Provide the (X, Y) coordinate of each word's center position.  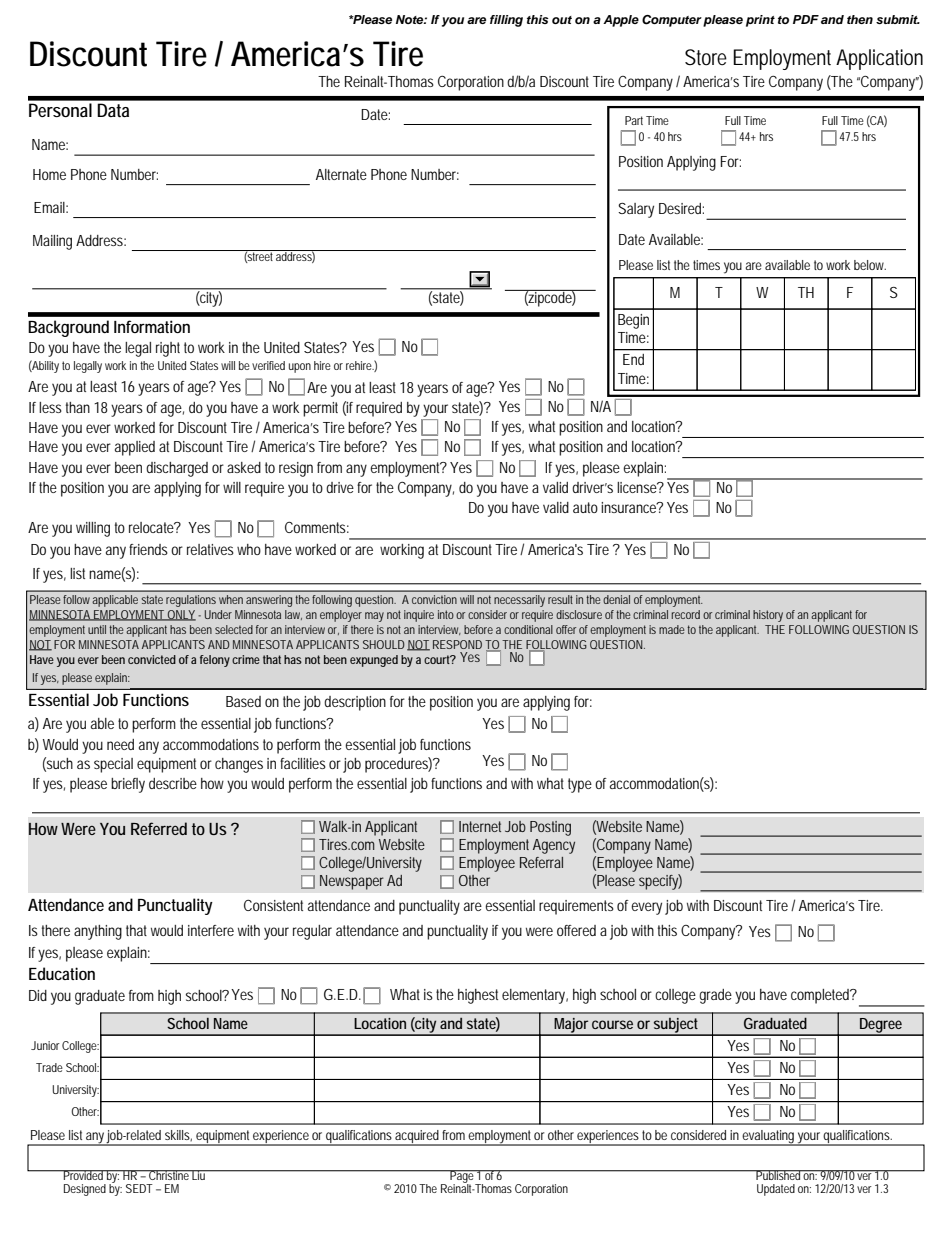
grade (715, 996)
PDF (806, 19)
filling (506, 21)
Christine (169, 1175)
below (870, 265)
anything (98, 932)
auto (585, 507)
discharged (177, 469)
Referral (541, 862)
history (768, 616)
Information (152, 326)
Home (49, 174)
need (120, 744)
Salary (636, 210)
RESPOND (457, 644)
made (672, 629)
